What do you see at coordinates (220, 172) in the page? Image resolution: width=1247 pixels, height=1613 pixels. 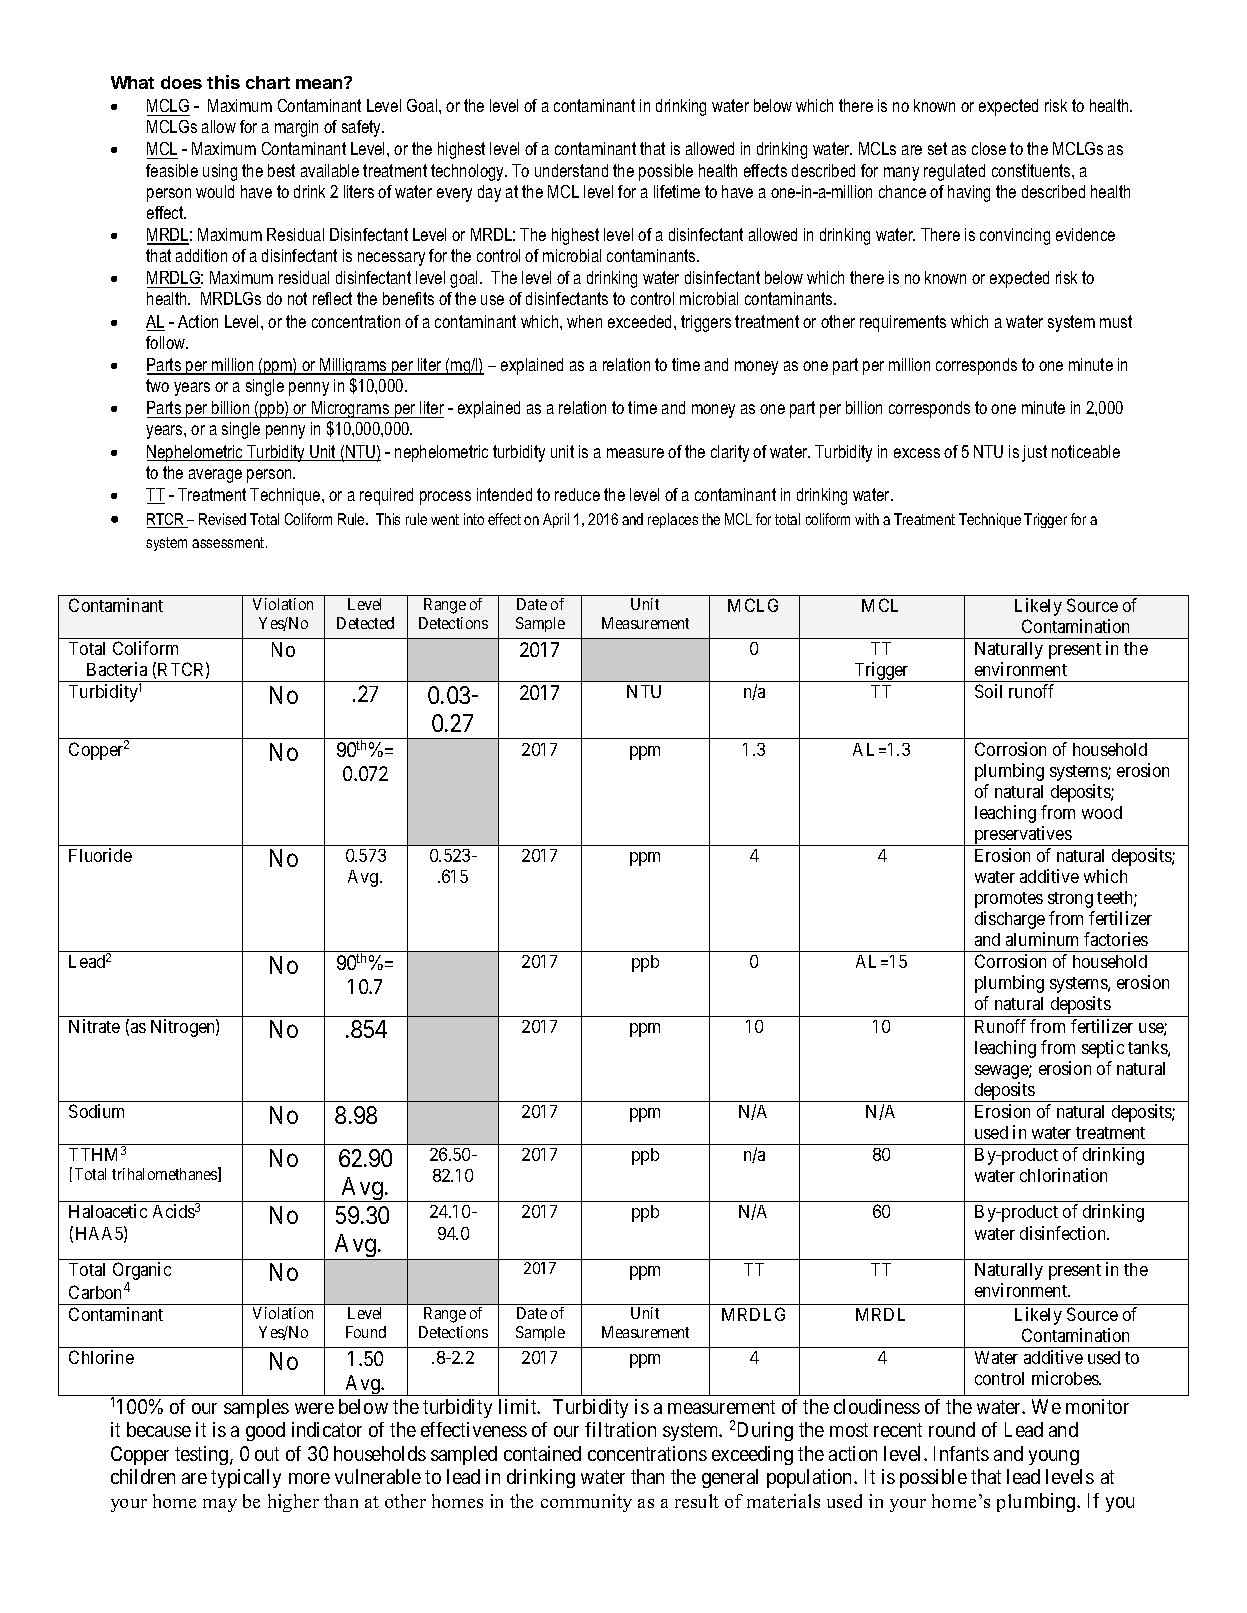 I see `using` at bounding box center [220, 172].
